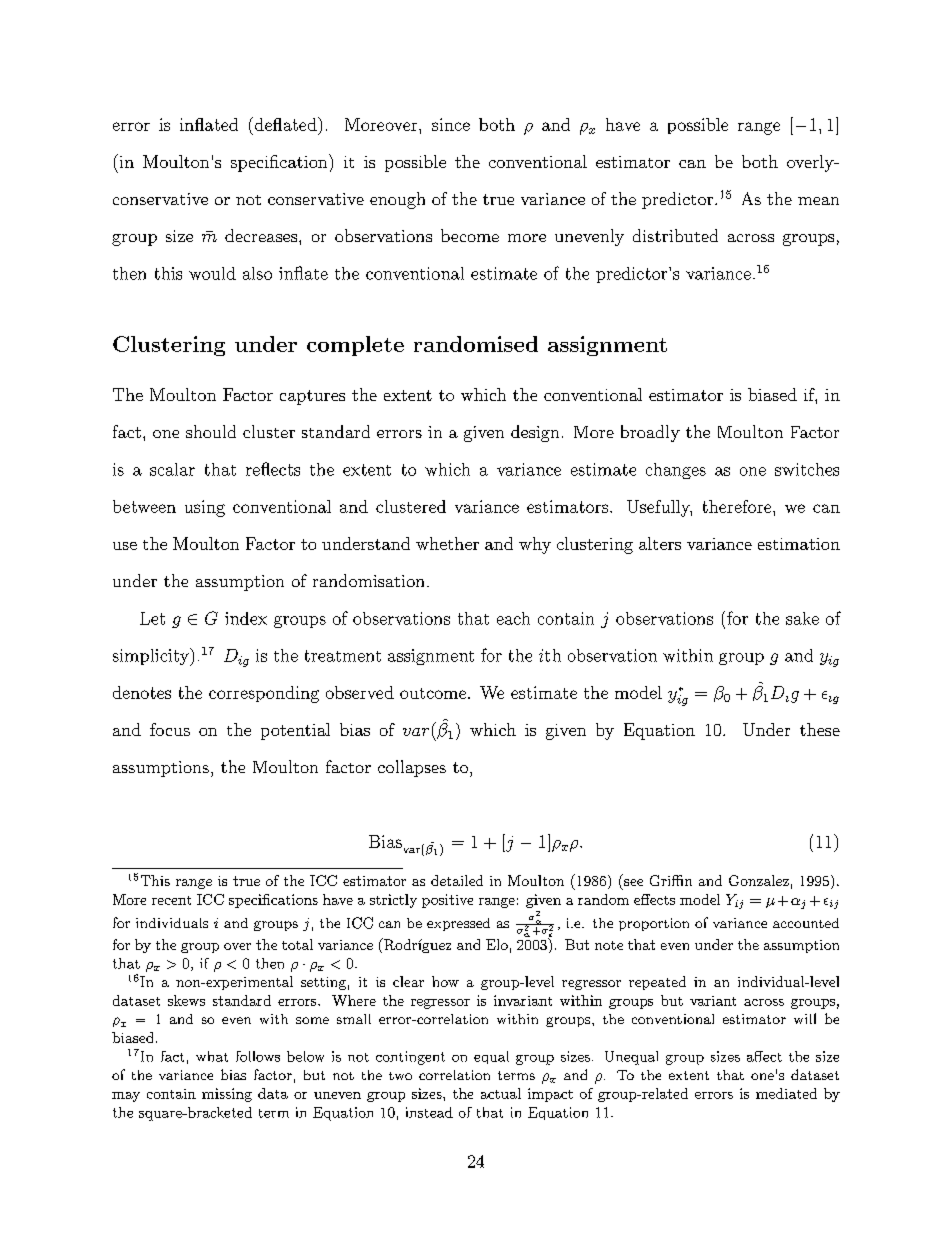  Describe the element at coordinates (818, 201) in the document. I see `mean` at that location.
